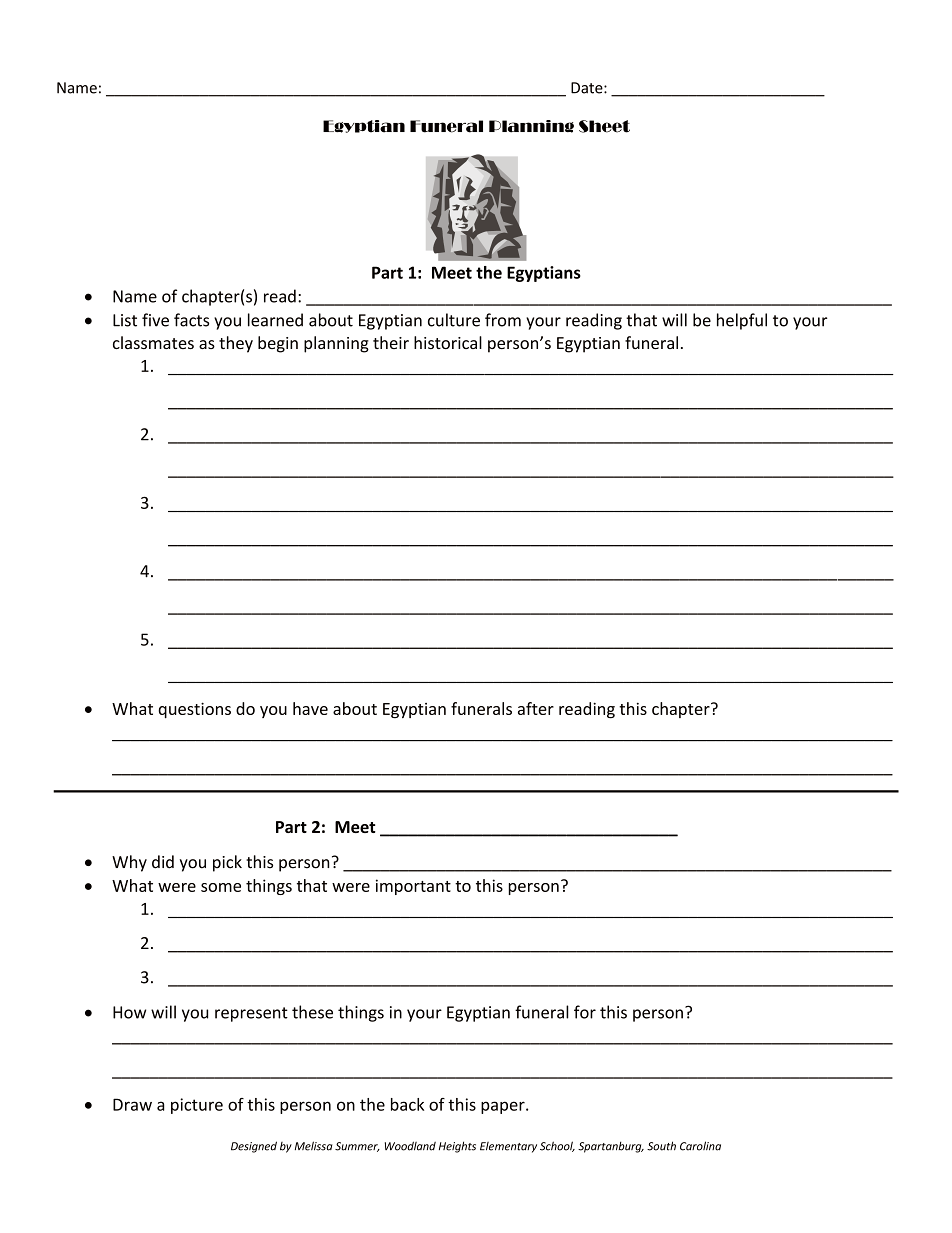  What do you see at coordinates (536, 708) in the page?
I see `after` at bounding box center [536, 708].
